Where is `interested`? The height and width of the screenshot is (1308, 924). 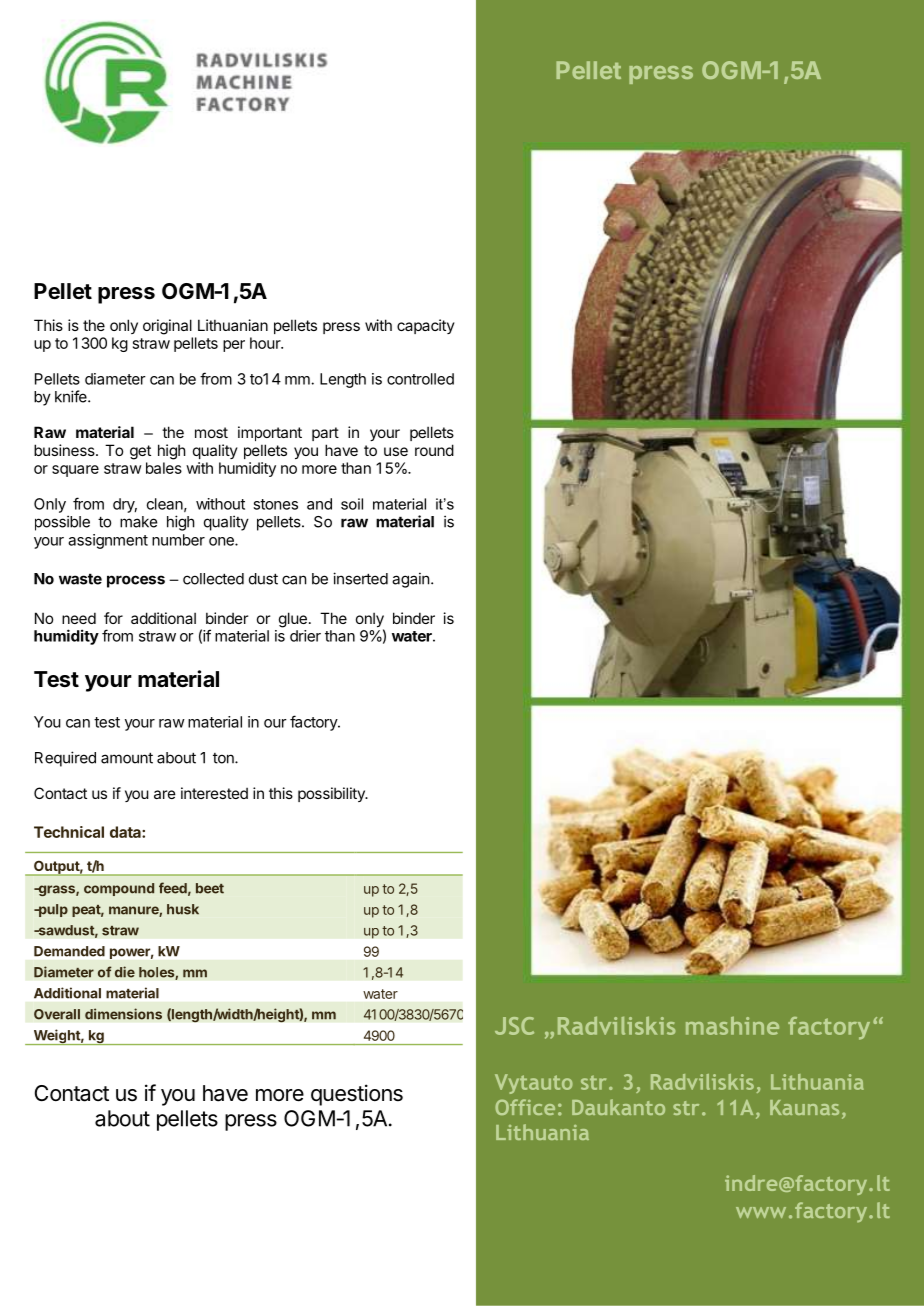 interested is located at coordinates (214, 793).
